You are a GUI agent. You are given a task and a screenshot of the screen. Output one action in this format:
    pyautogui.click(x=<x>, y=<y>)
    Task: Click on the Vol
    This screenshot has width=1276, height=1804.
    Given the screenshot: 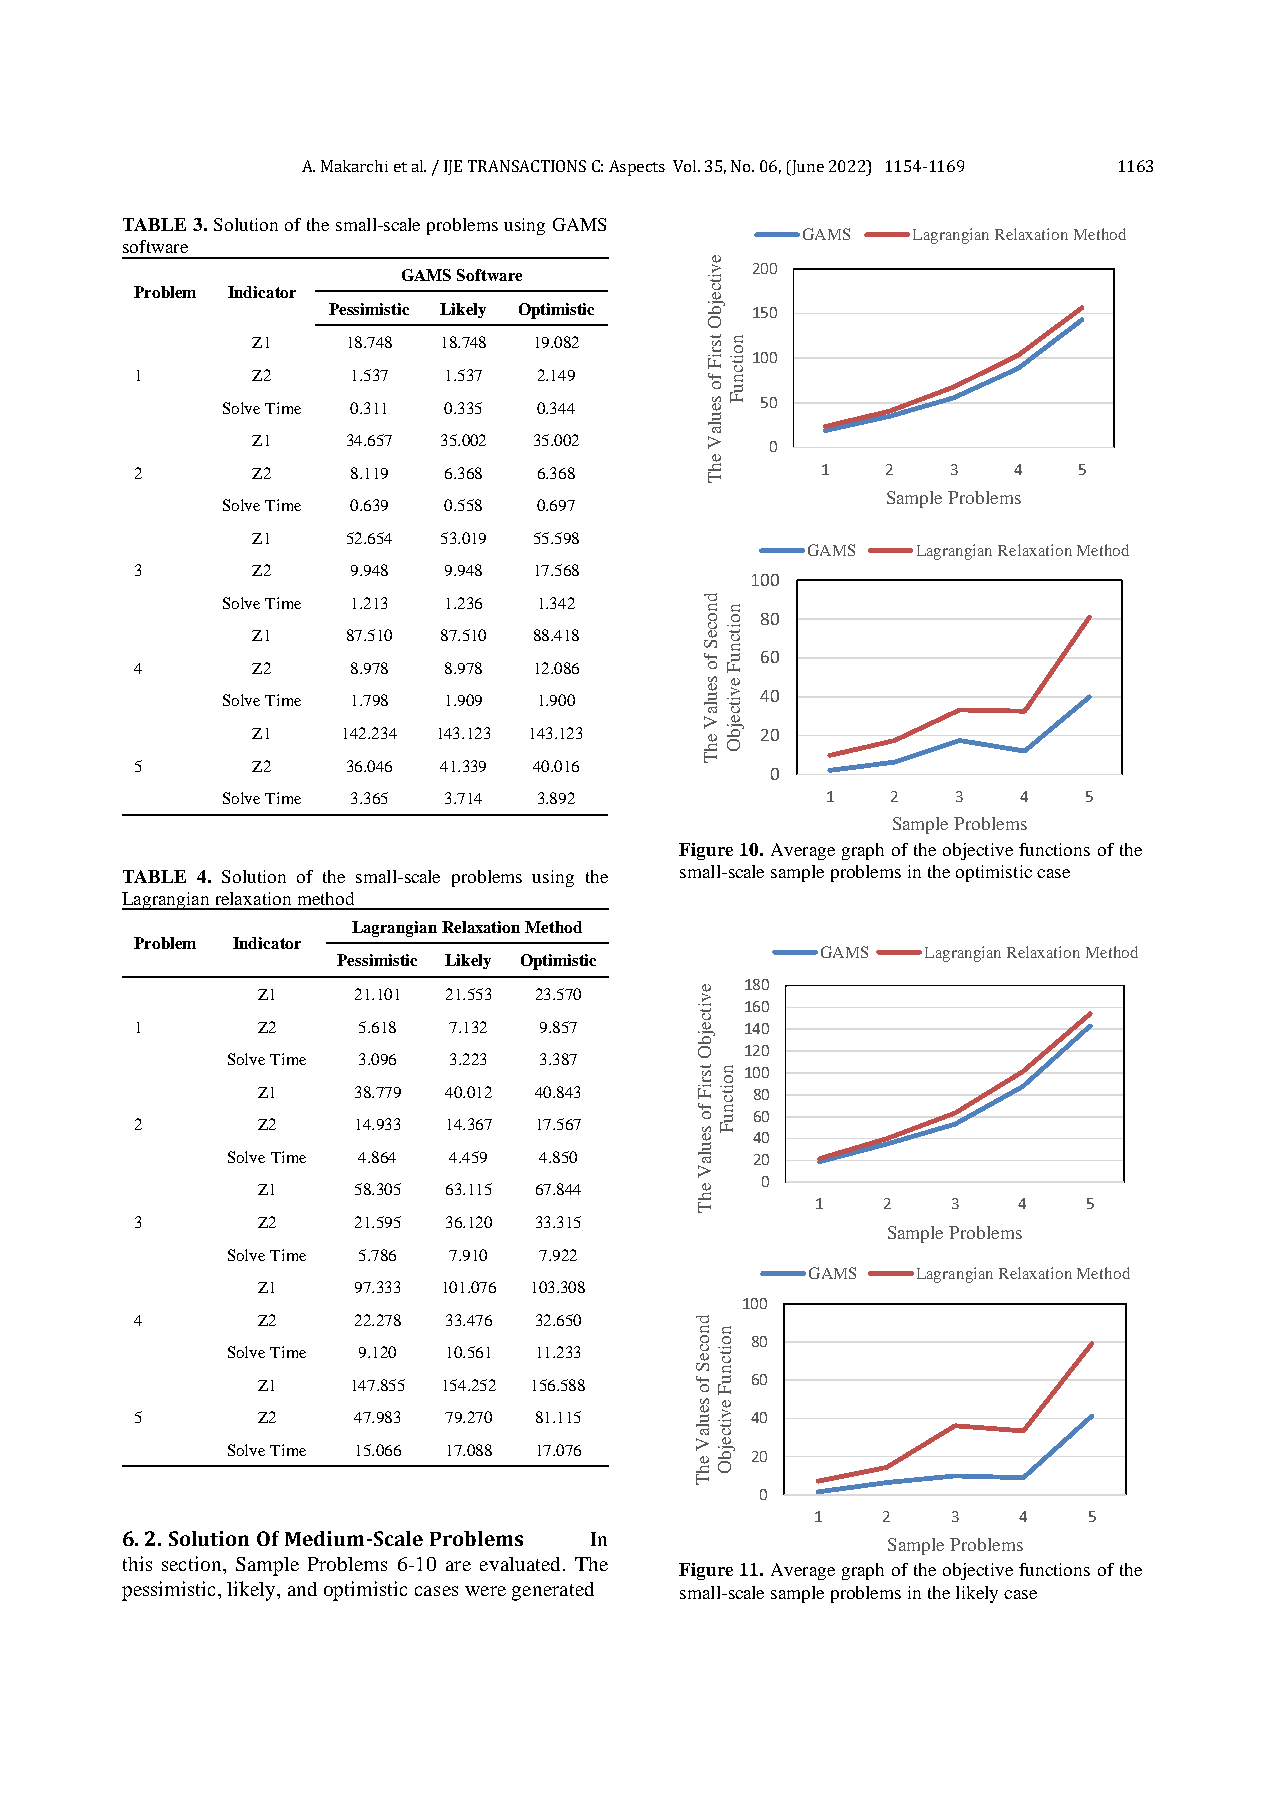 What is the action you would take?
    pyautogui.click(x=686, y=166)
